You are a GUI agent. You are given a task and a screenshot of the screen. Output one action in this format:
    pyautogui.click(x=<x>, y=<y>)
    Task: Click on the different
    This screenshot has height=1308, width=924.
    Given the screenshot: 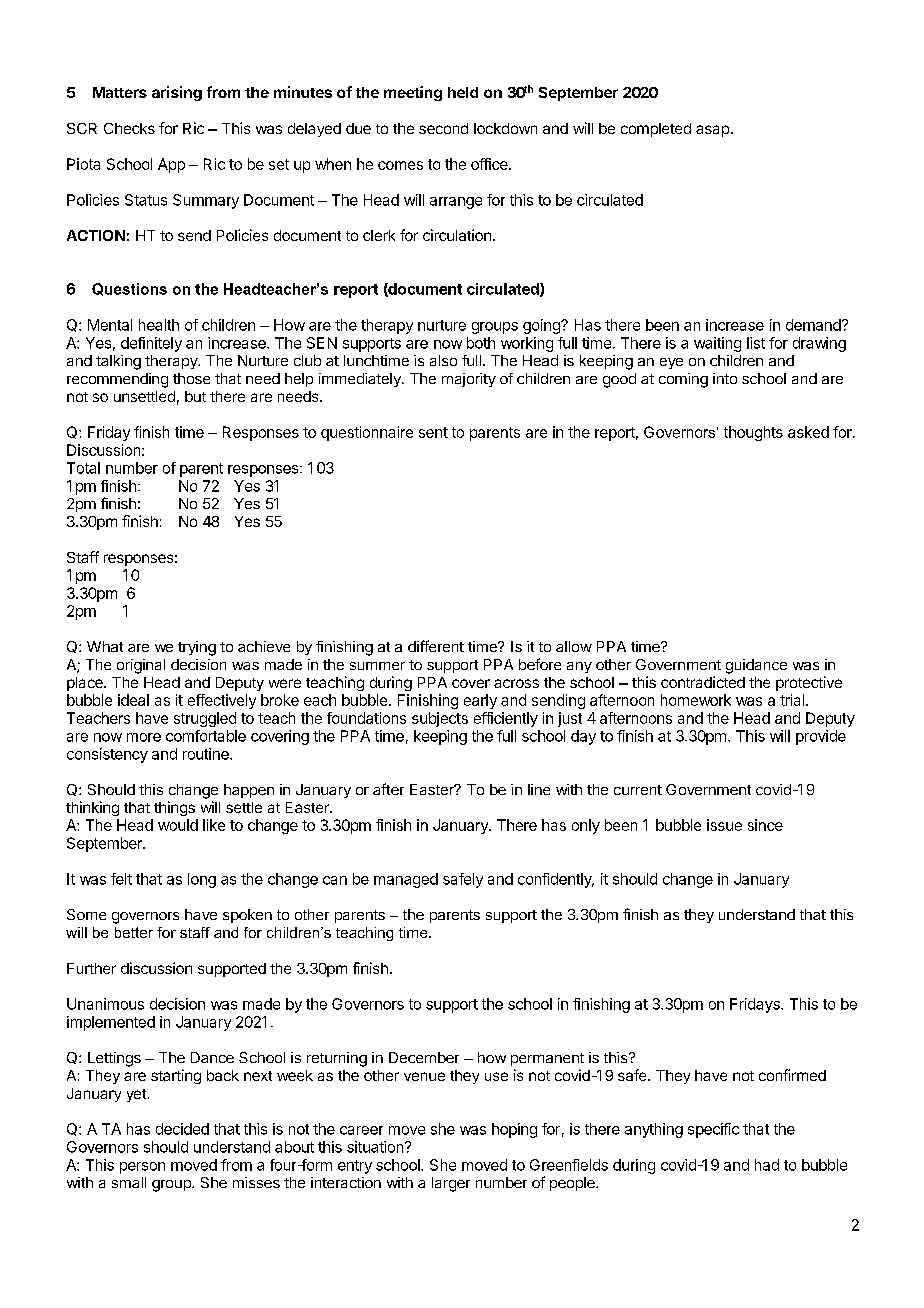 What is the action you would take?
    pyautogui.click(x=436, y=646)
